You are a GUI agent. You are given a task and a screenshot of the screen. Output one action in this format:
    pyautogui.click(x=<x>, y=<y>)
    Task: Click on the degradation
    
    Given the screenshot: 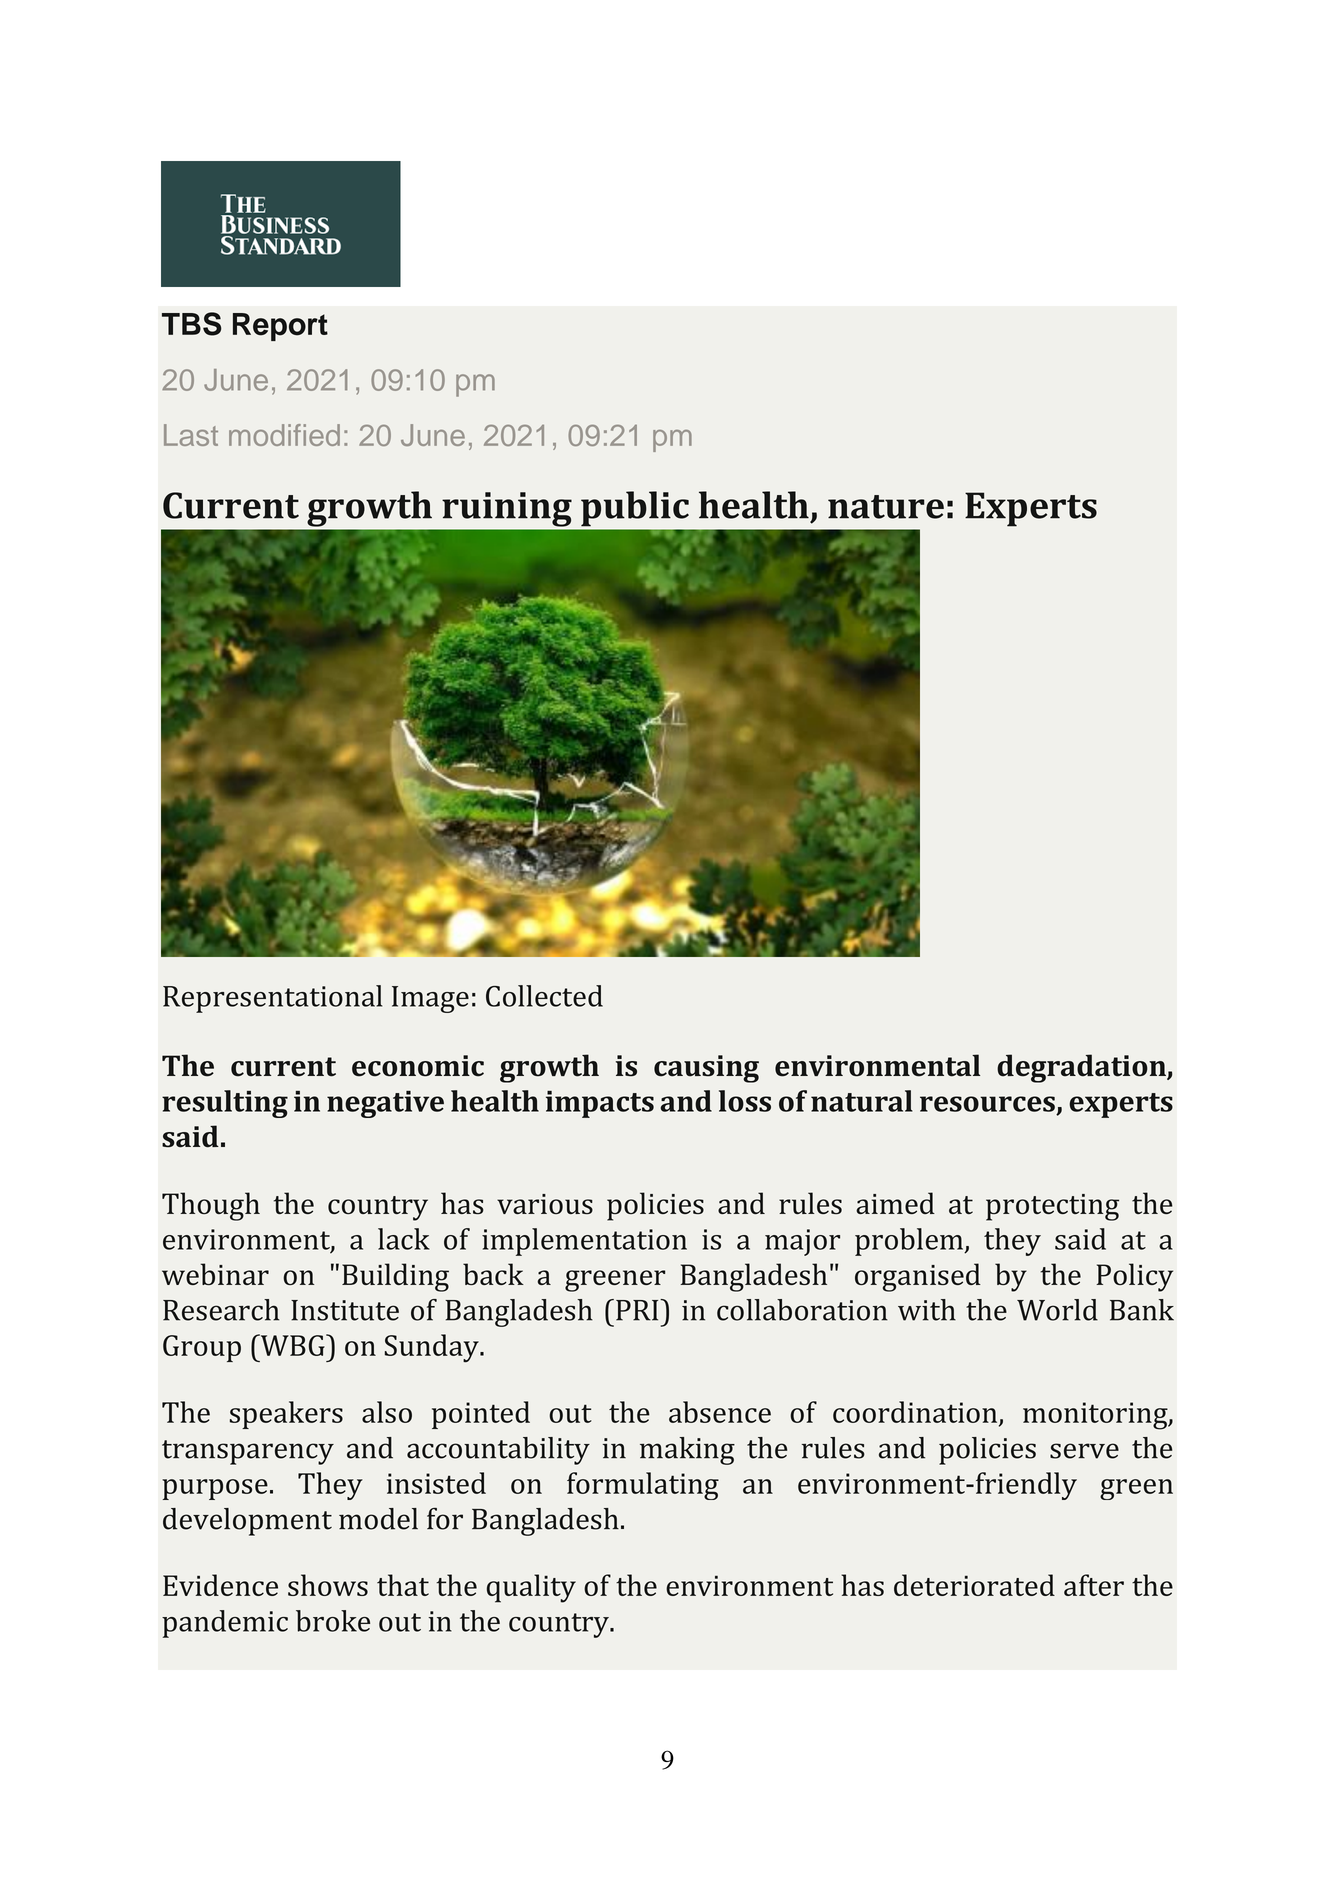 What is the action you would take?
    pyautogui.click(x=1082, y=1068)
